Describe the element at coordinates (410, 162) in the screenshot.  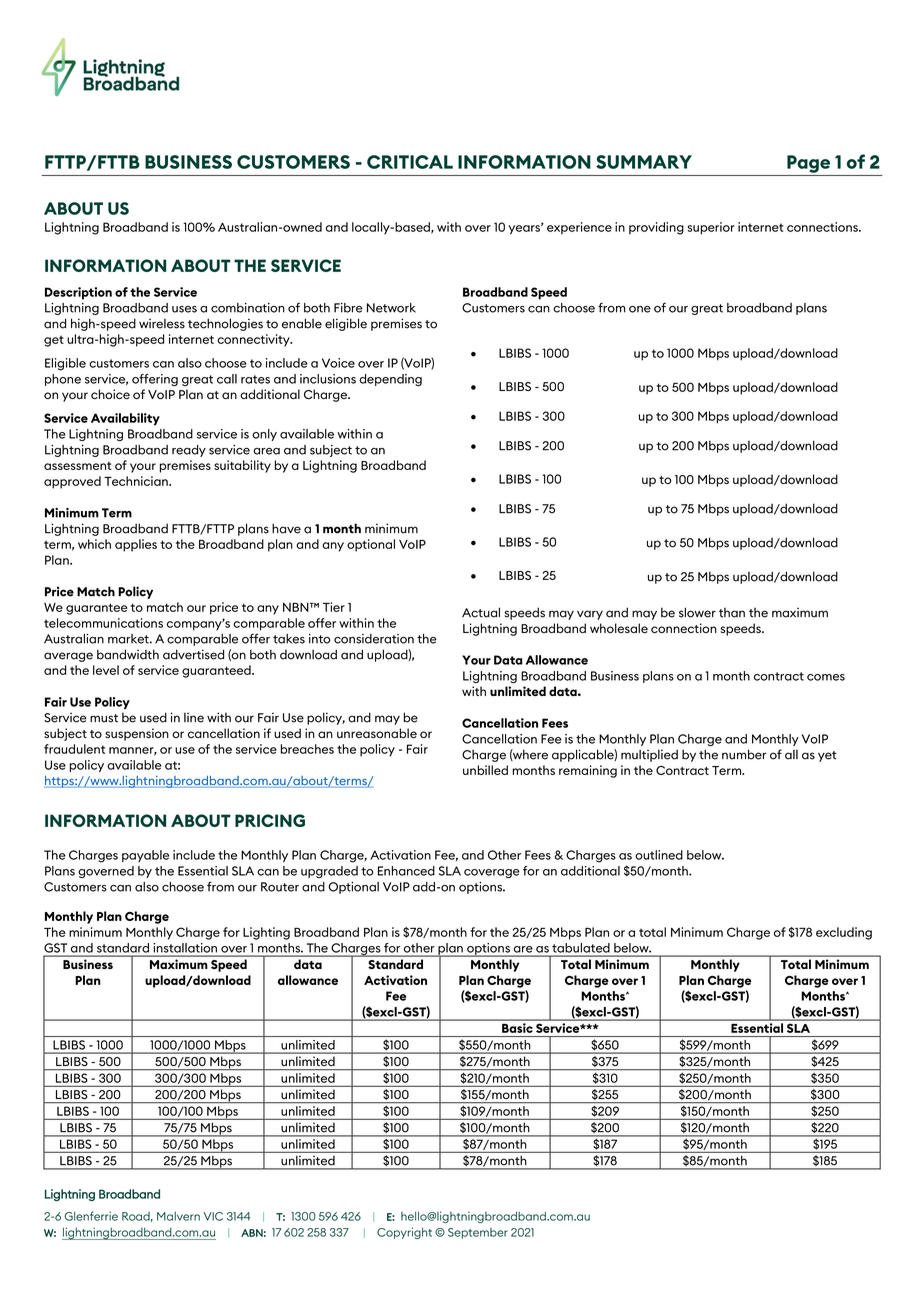
I see `CRITICAL` at that location.
